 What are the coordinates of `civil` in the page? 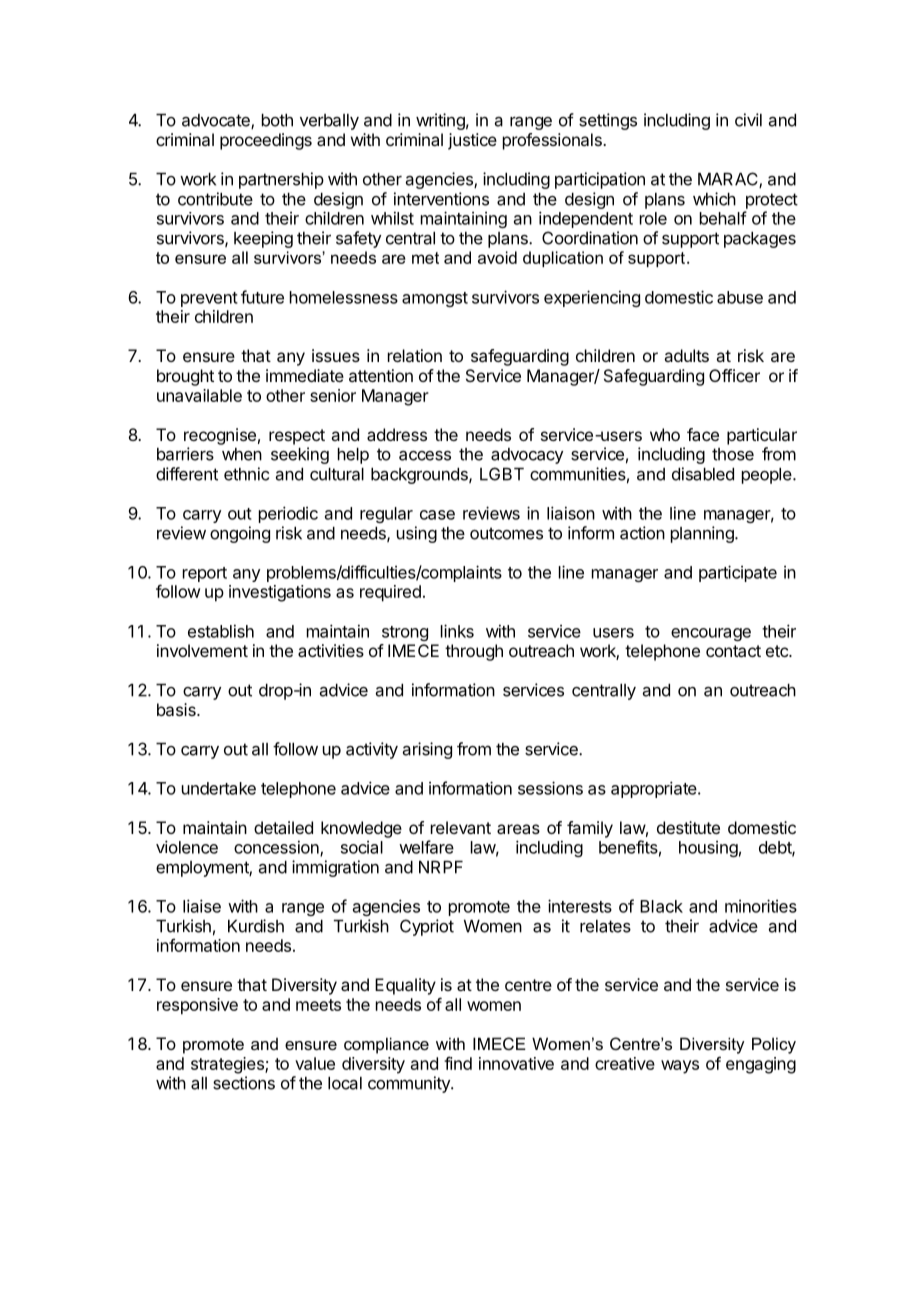 It's located at (748, 120).
